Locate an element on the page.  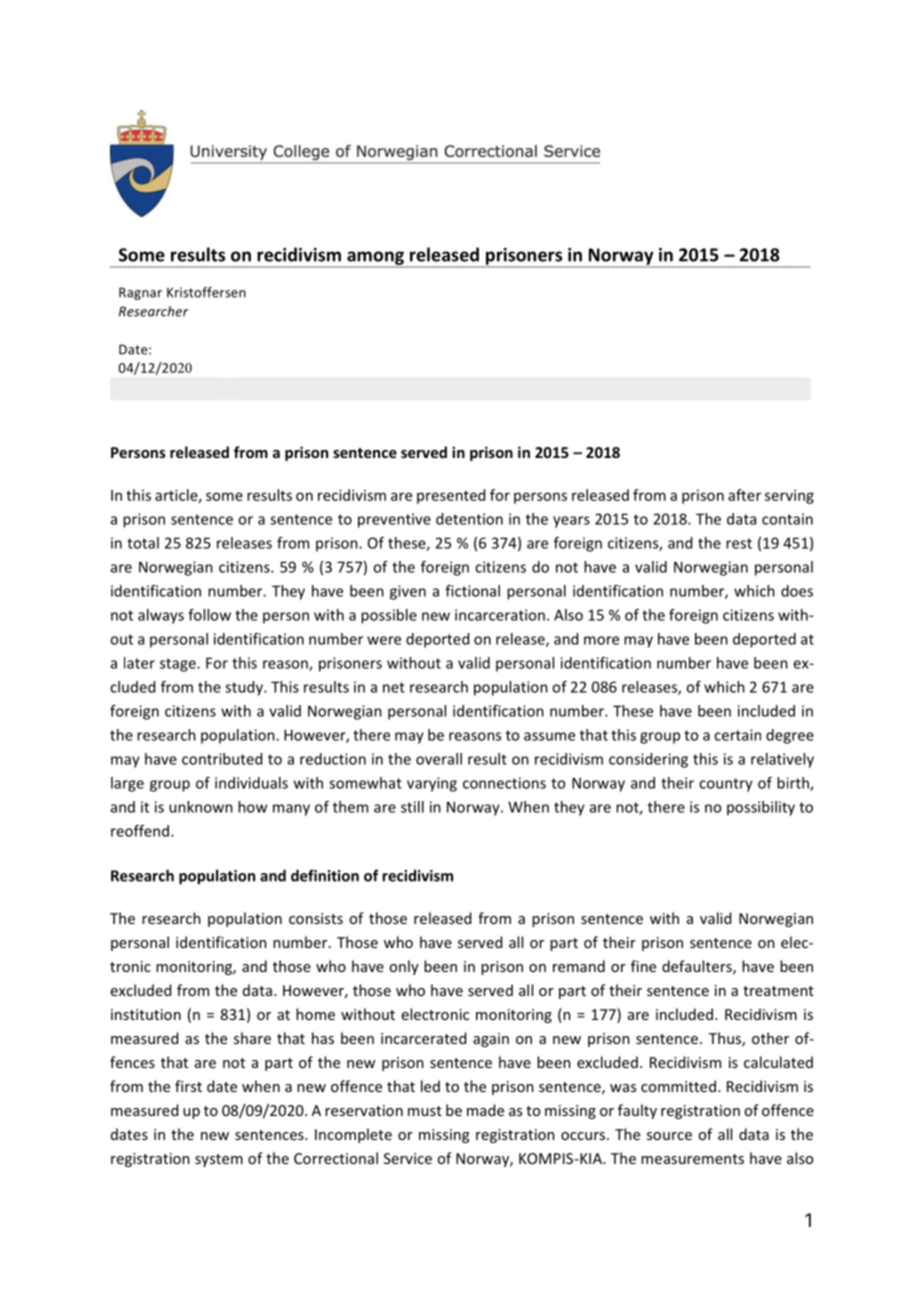
after is located at coordinates (744, 495).
